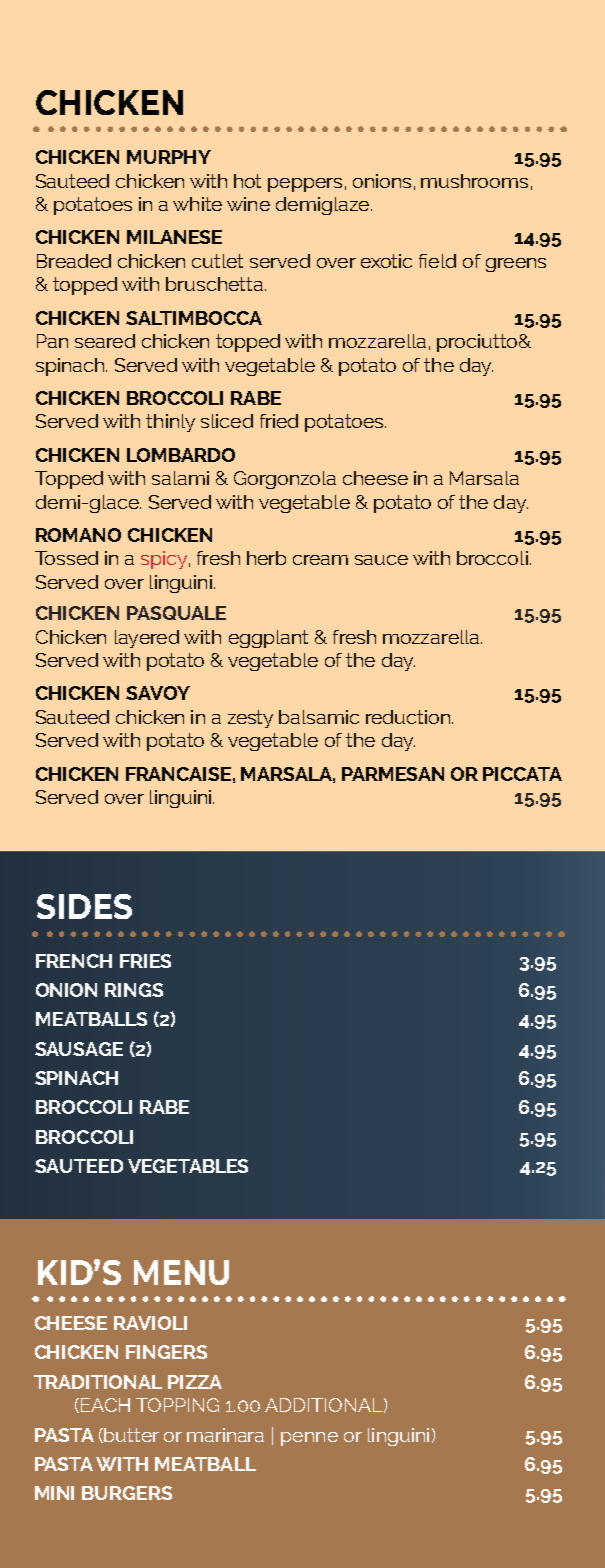 This screenshot has width=605, height=1568. What do you see at coordinates (248, 204) in the screenshot?
I see `wine` at bounding box center [248, 204].
